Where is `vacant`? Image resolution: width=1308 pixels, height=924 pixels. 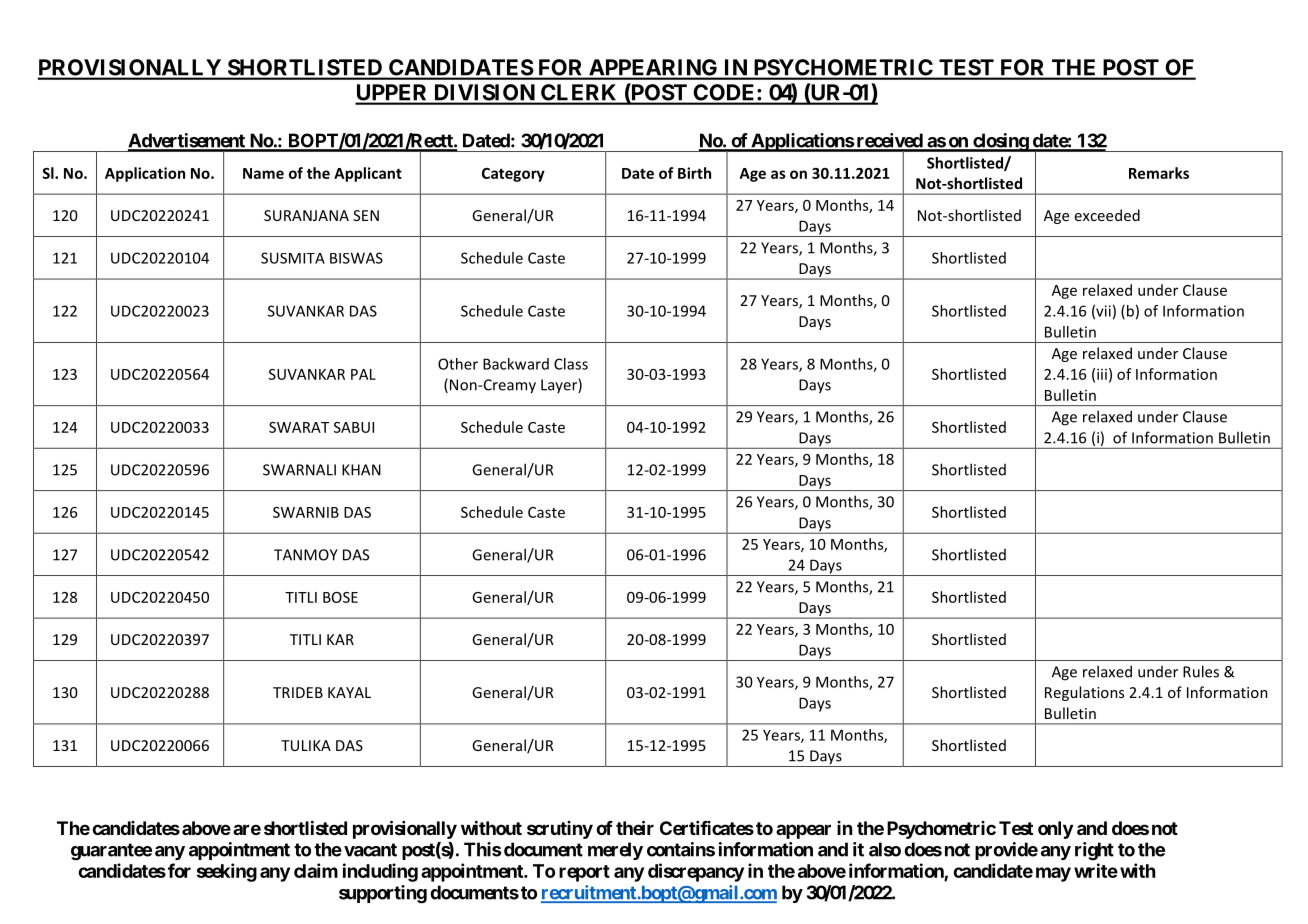 vacant is located at coordinates (370, 850).
